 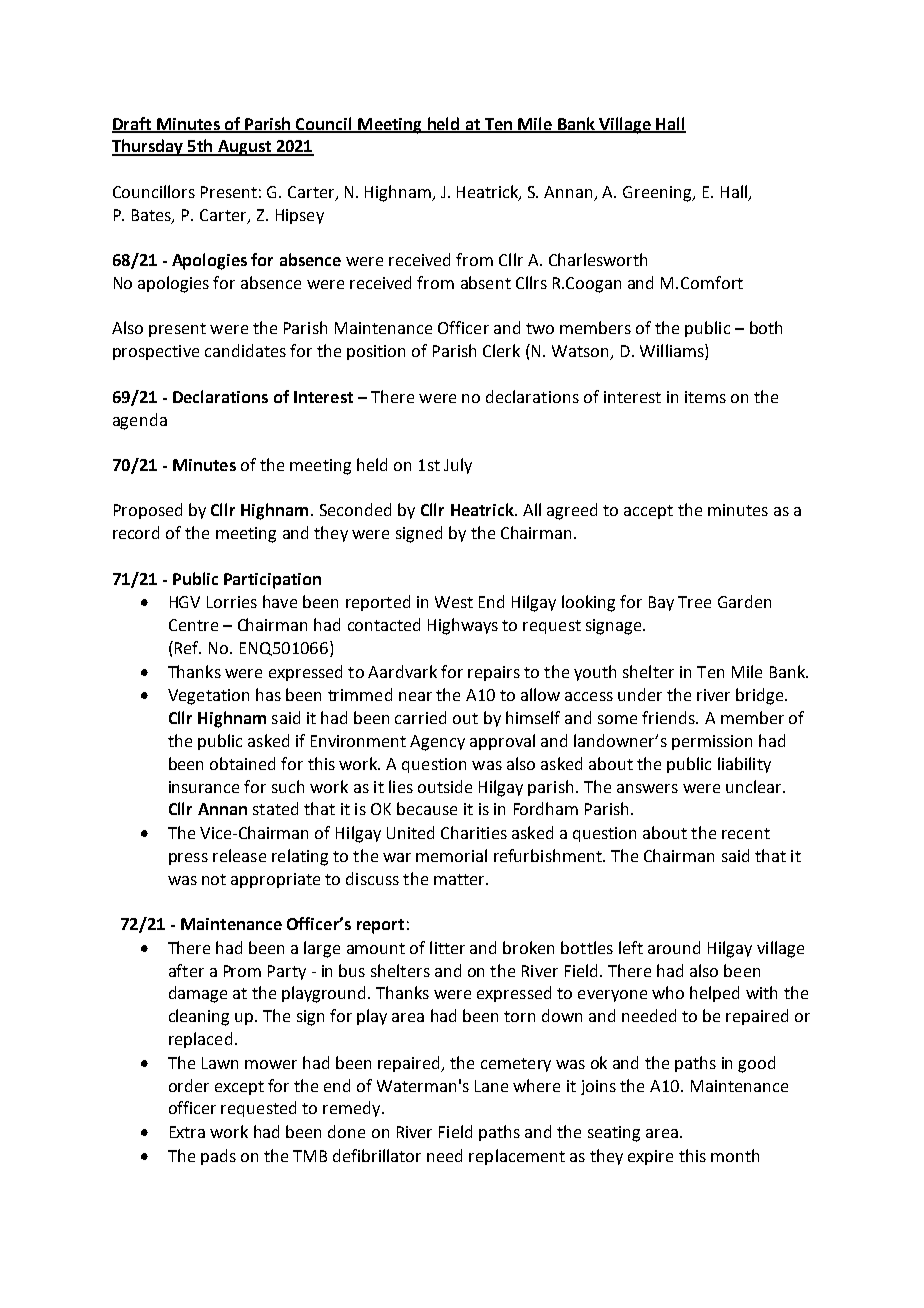 What do you see at coordinates (658, 194) in the document?
I see `Greening` at bounding box center [658, 194].
